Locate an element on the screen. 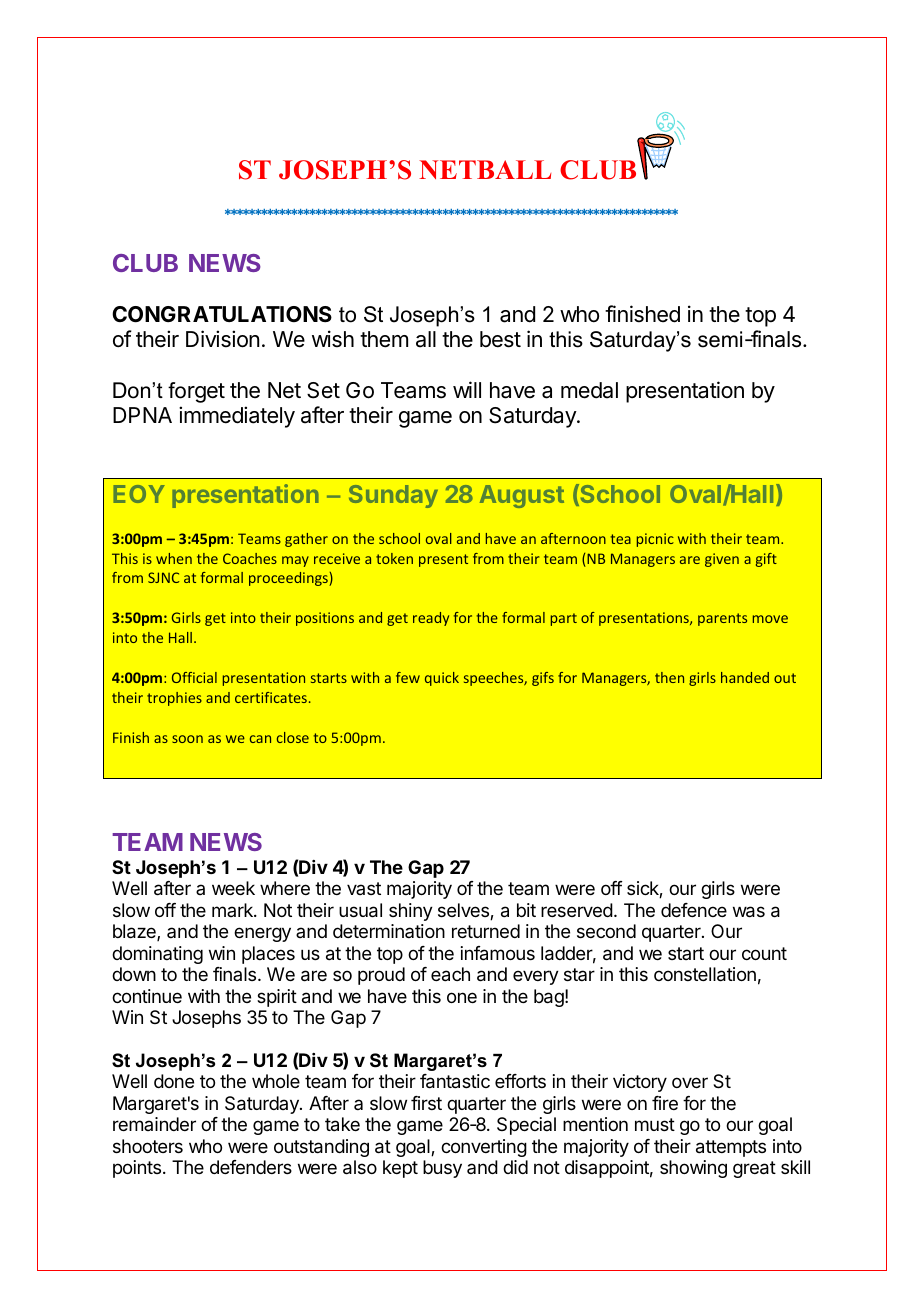 This screenshot has width=924, height=1308. given is located at coordinates (722, 560).
